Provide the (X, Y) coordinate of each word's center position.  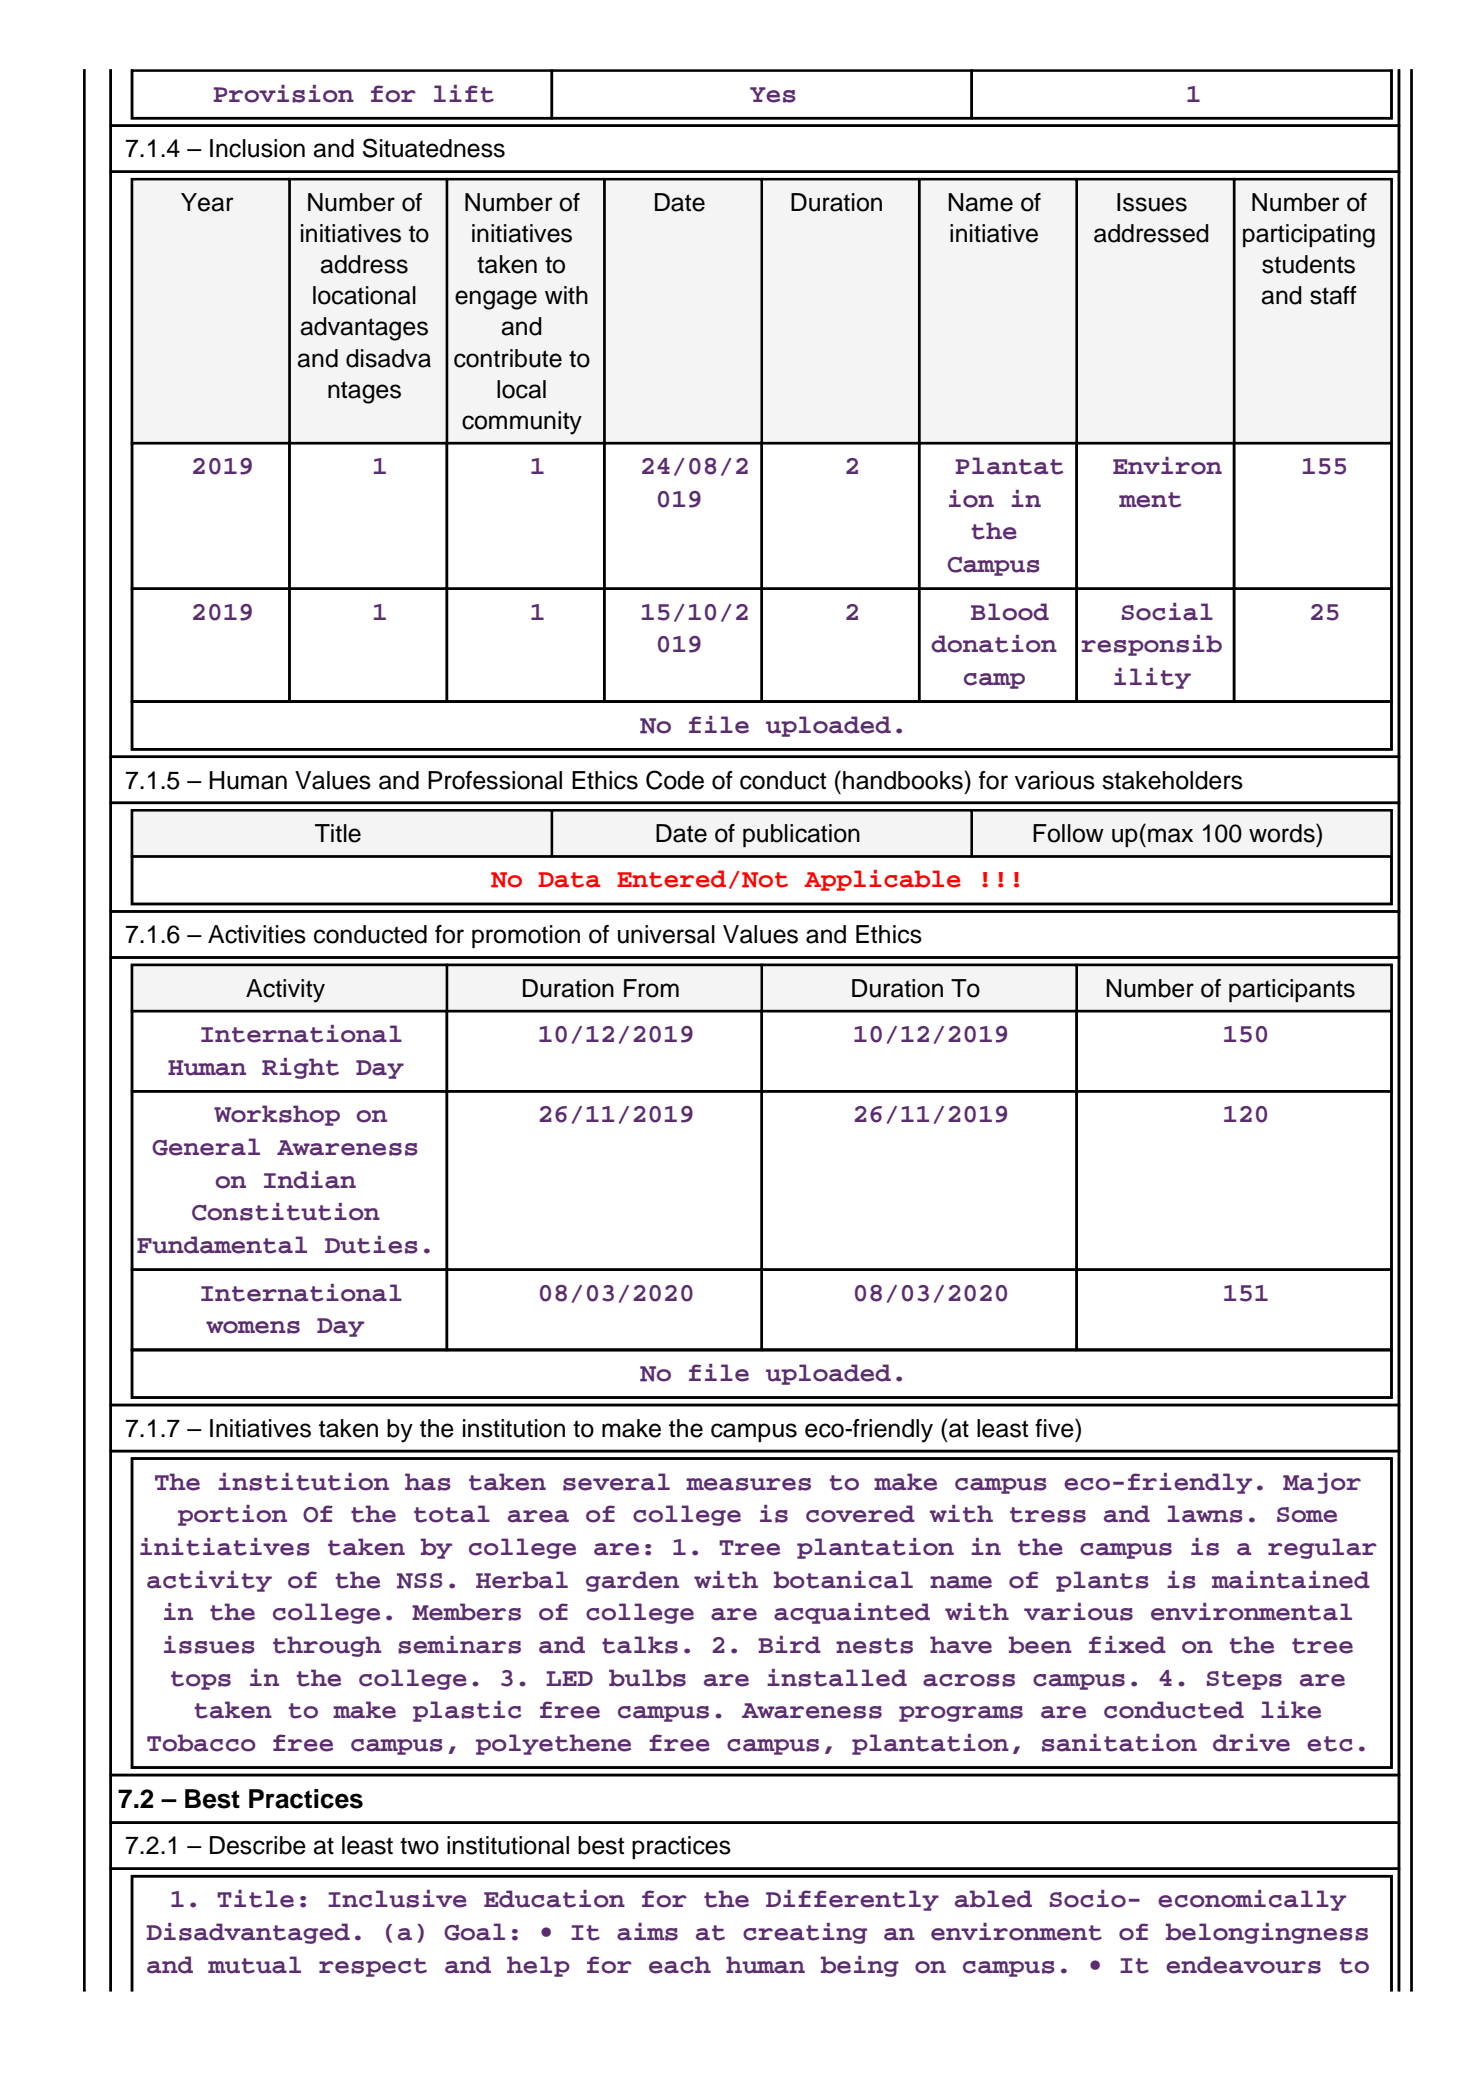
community (522, 423)
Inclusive (397, 1899)
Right (300, 1068)
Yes (773, 95)
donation (994, 644)
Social (1167, 612)
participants (1292, 990)
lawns (1205, 1514)
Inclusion (257, 148)
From (651, 988)
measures (748, 1484)
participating (1309, 236)
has (428, 1482)
